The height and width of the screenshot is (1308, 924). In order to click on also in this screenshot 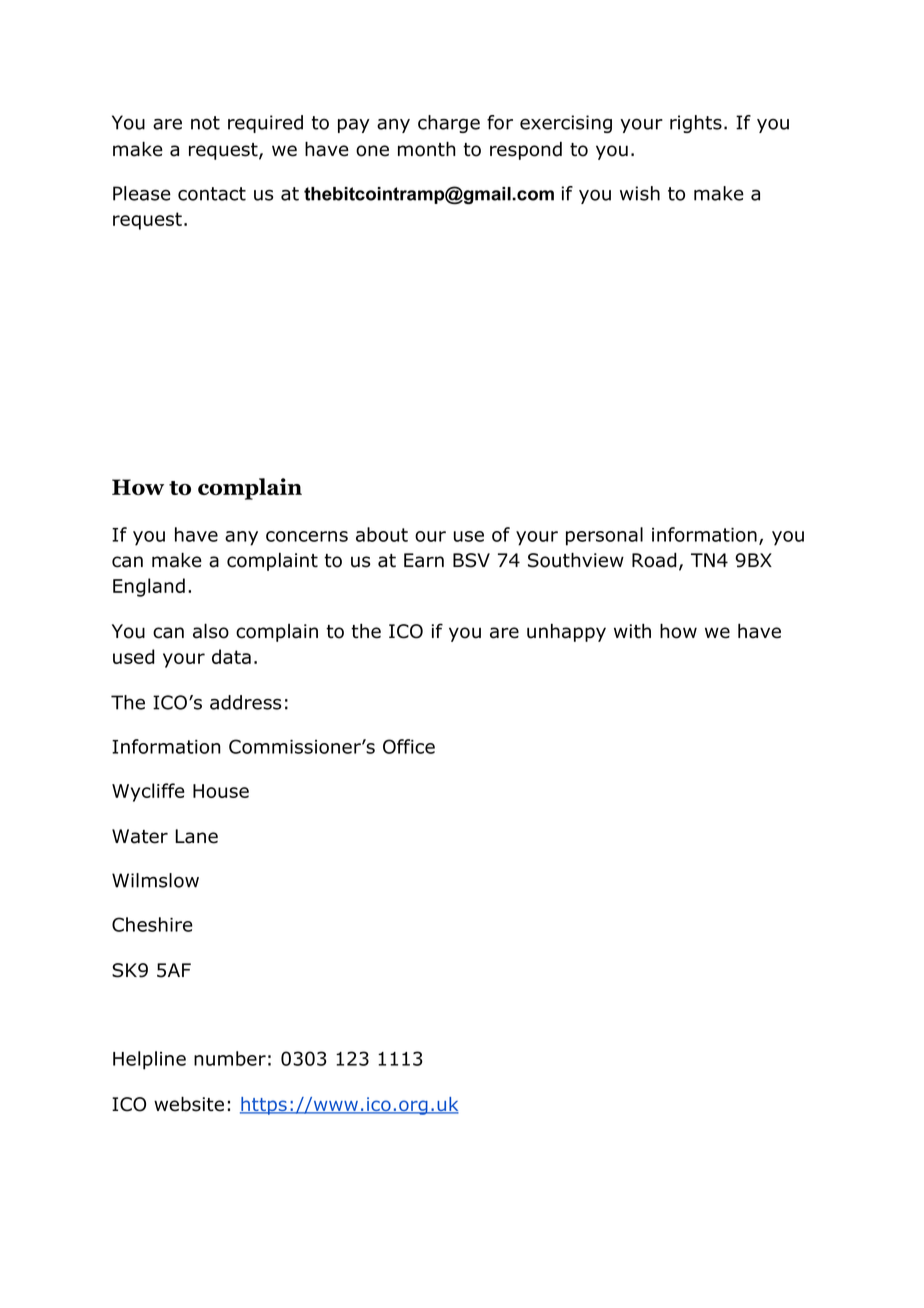, I will do `click(211, 631)`.
